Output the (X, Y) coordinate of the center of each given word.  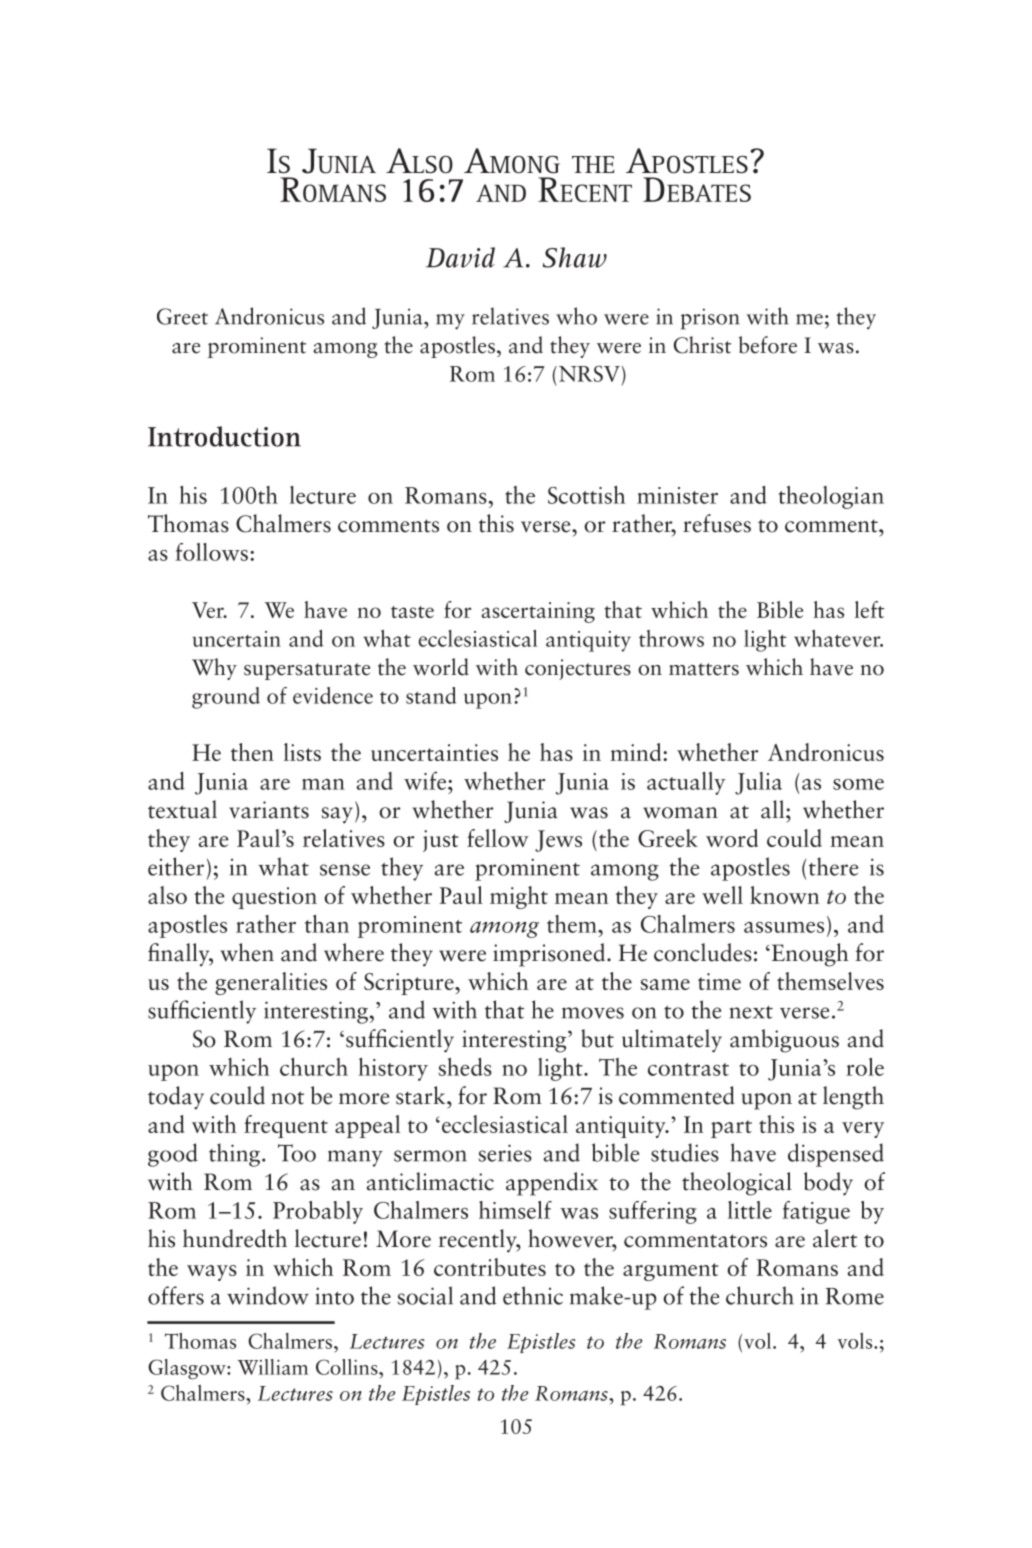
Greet (182, 316)
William (272, 1367)
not (287, 1098)
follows (211, 552)
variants (269, 810)
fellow (498, 838)
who (576, 316)
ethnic (533, 1295)
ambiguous (784, 1041)
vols (856, 1341)
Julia (758, 783)
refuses (717, 523)
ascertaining (538, 612)
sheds (465, 1067)
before (768, 345)
